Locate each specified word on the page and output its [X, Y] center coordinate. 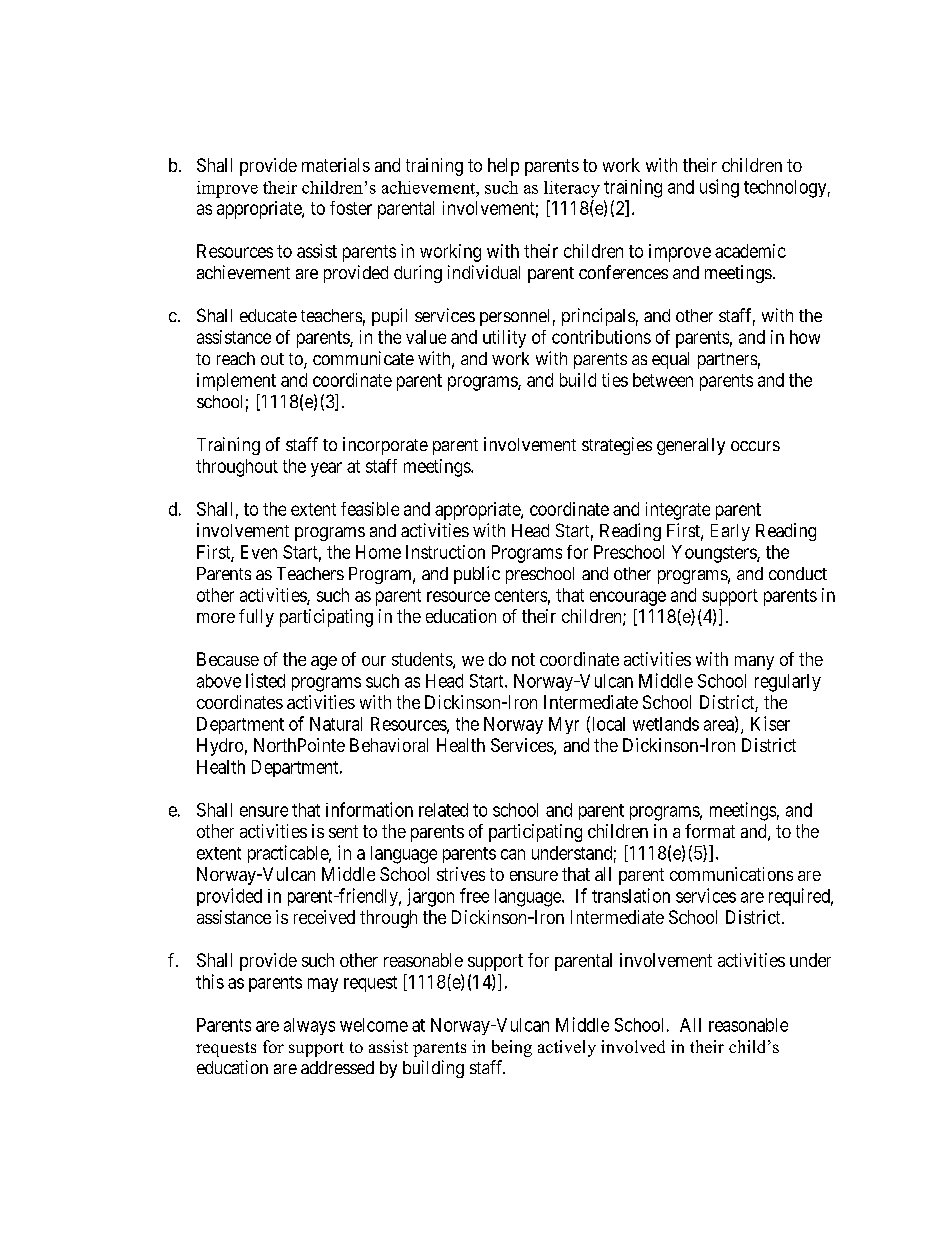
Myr [564, 725]
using [719, 188]
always [309, 1026]
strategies [617, 446]
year [326, 469]
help [503, 167]
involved [633, 1046]
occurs [755, 446]
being [512, 1048]
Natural [336, 724]
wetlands [666, 724]
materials [336, 165]
